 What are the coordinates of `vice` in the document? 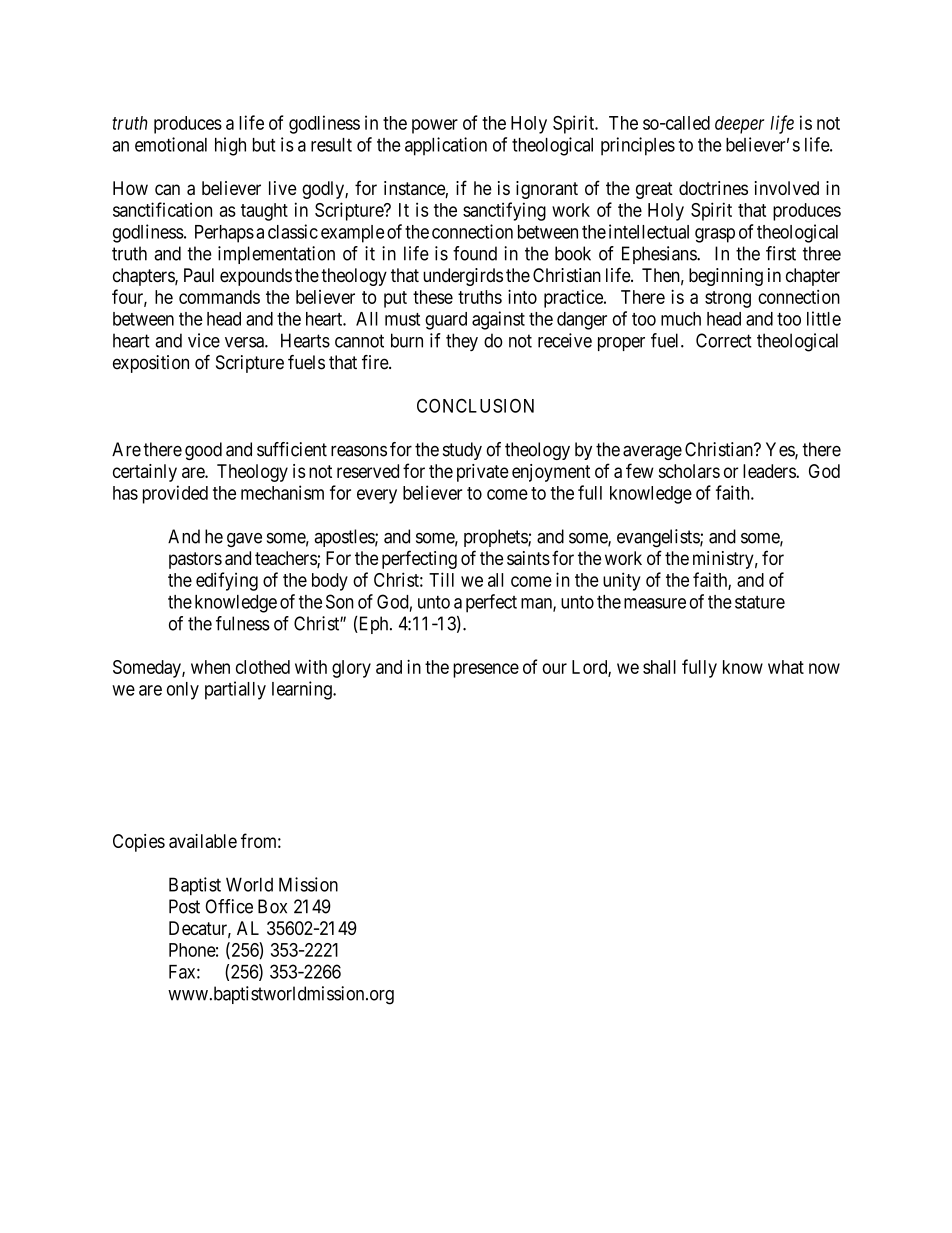 It's located at (204, 340).
